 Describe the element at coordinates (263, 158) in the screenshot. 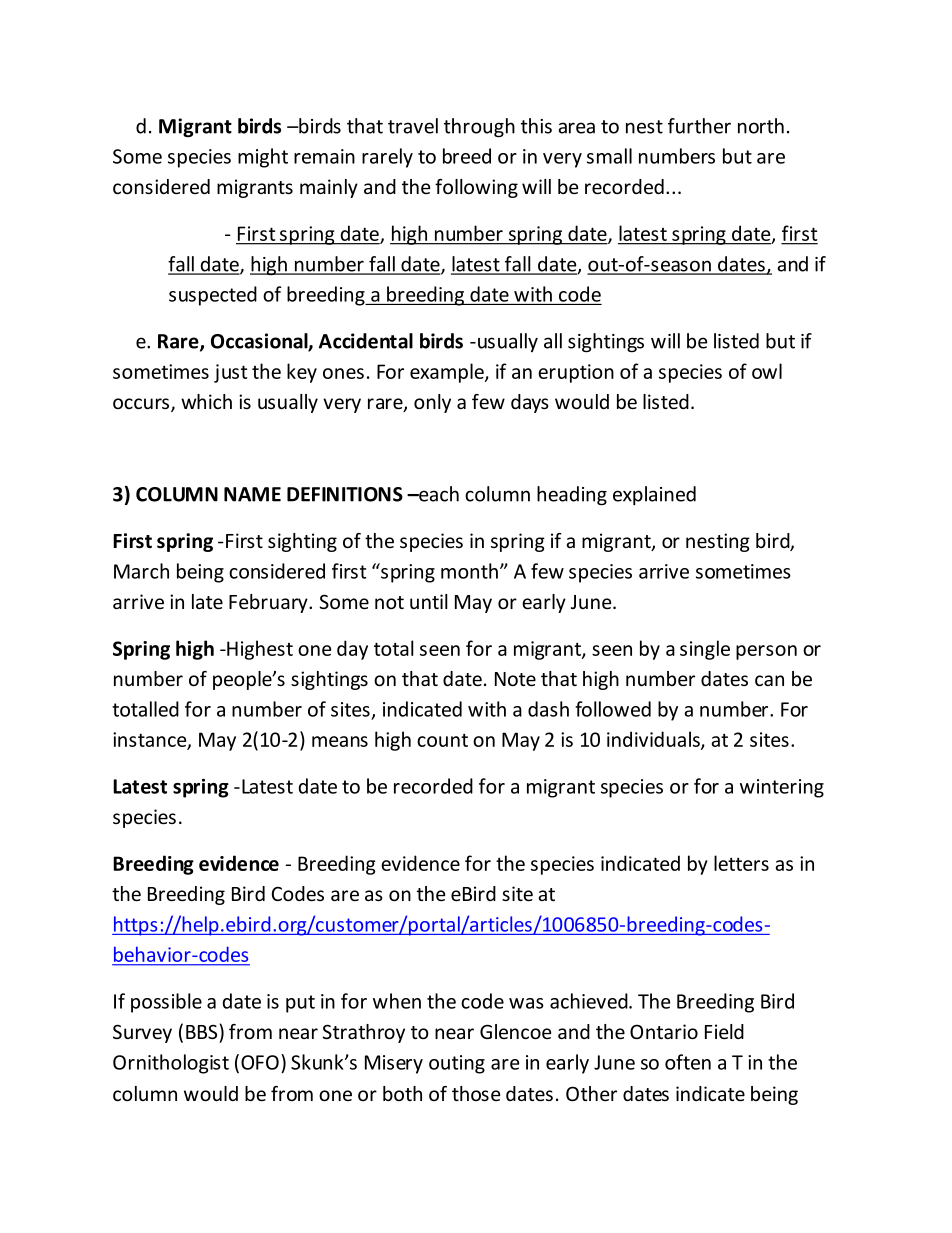

I see `might` at that location.
